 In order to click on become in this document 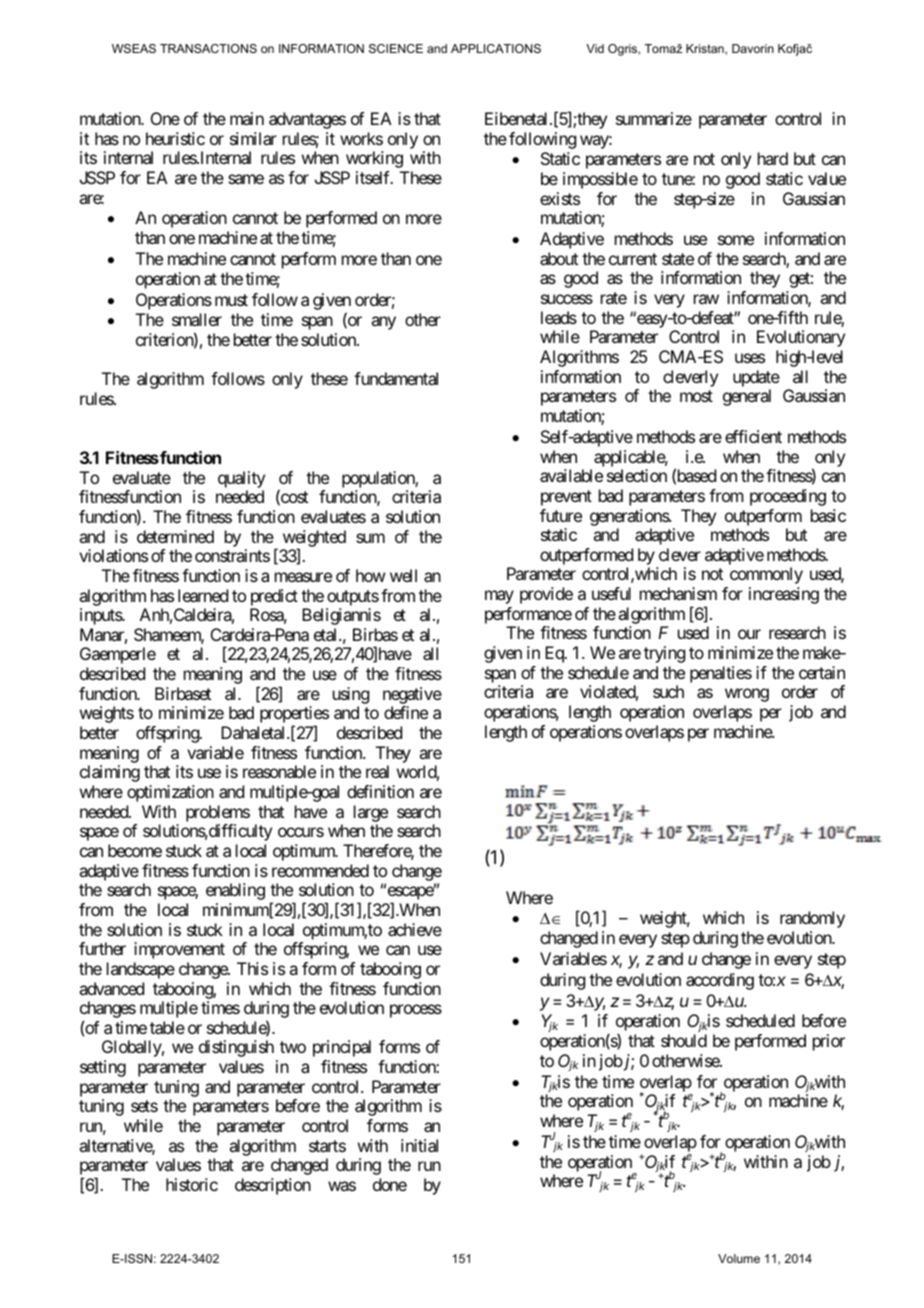, I will do `click(135, 850)`.
